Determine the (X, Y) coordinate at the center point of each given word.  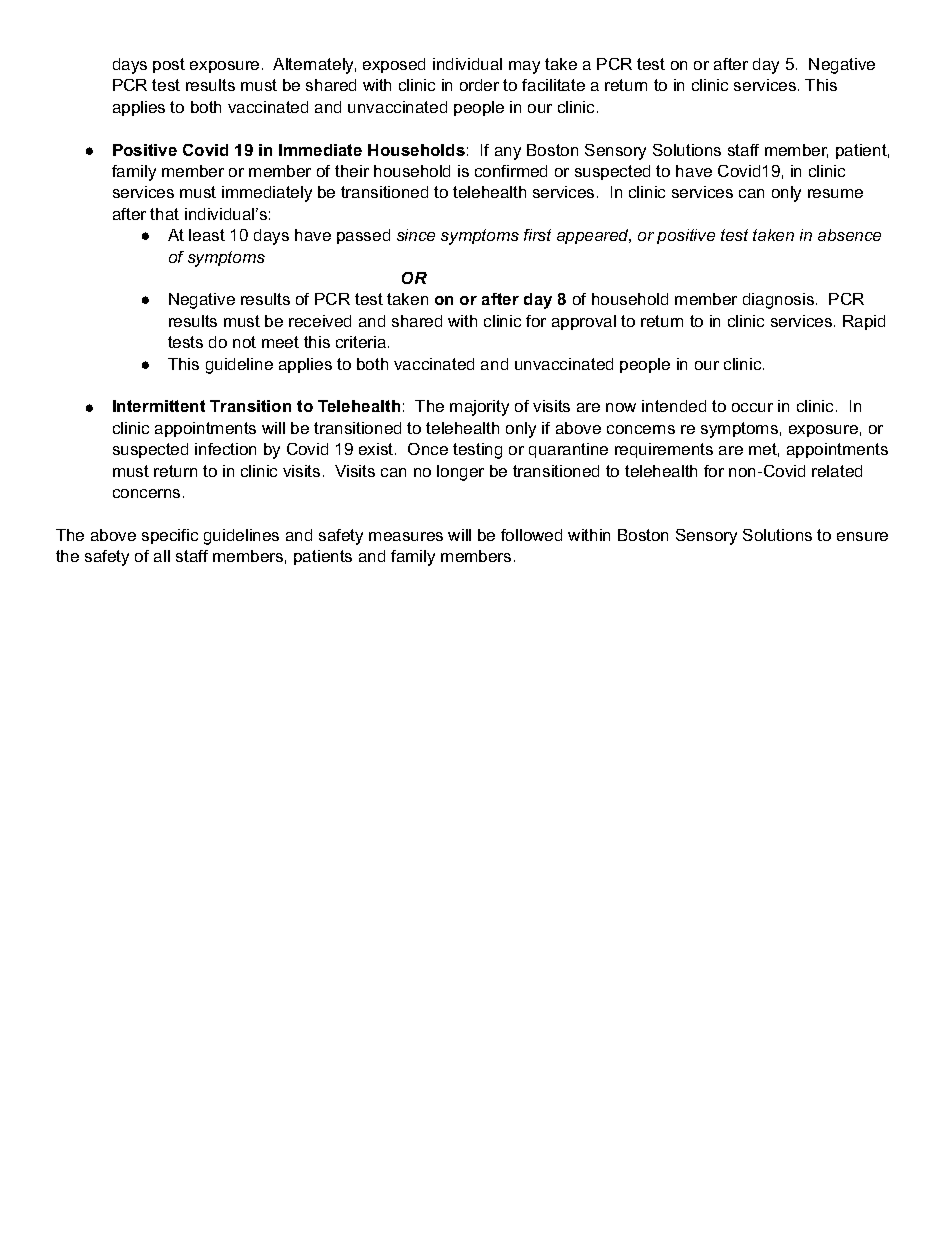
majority (479, 408)
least (207, 235)
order (479, 85)
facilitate (553, 85)
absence (849, 235)
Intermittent (159, 406)
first (537, 235)
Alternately (314, 66)
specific (170, 536)
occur (752, 407)
